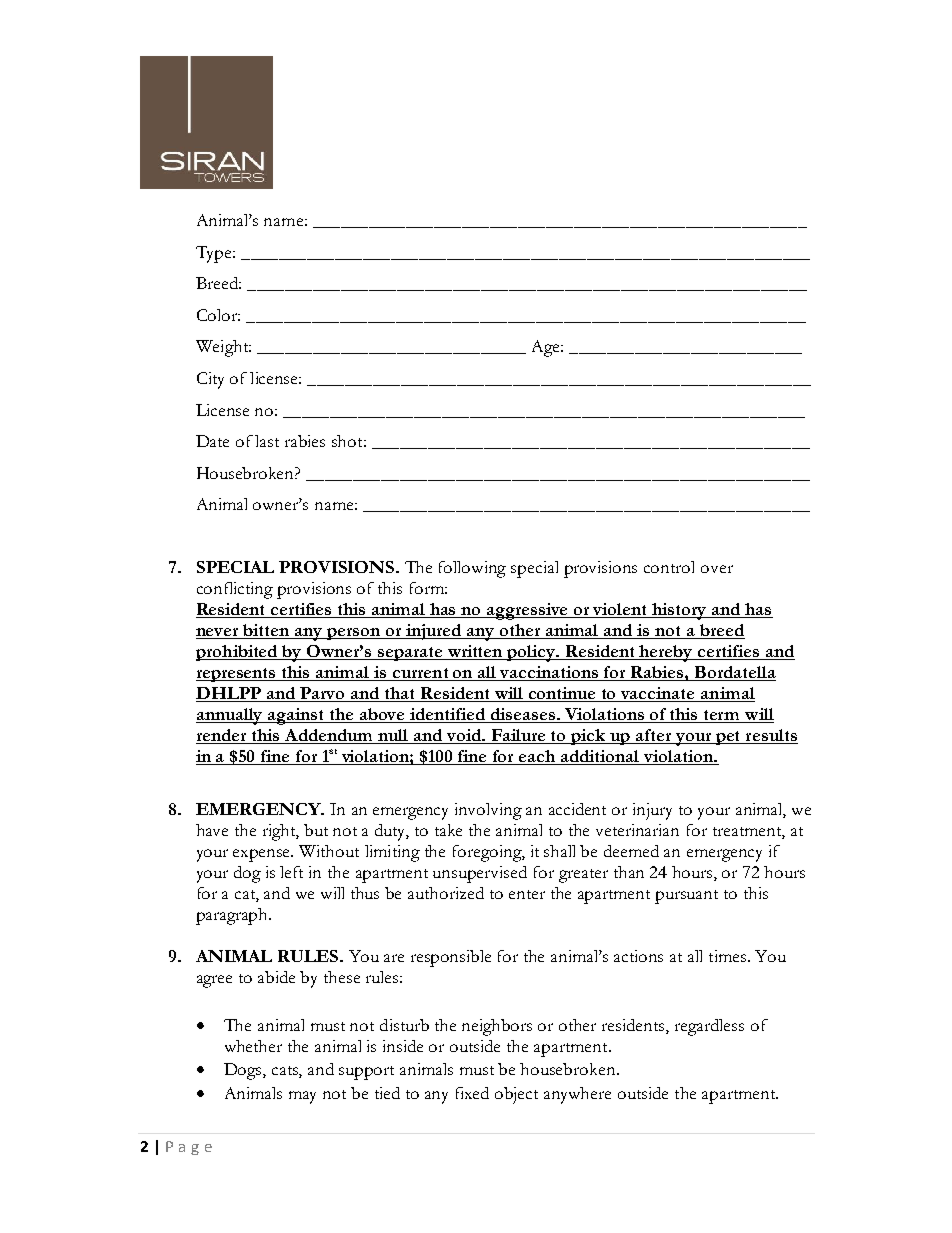  What do you see at coordinates (709, 1027) in the document?
I see `regardless` at bounding box center [709, 1027].
